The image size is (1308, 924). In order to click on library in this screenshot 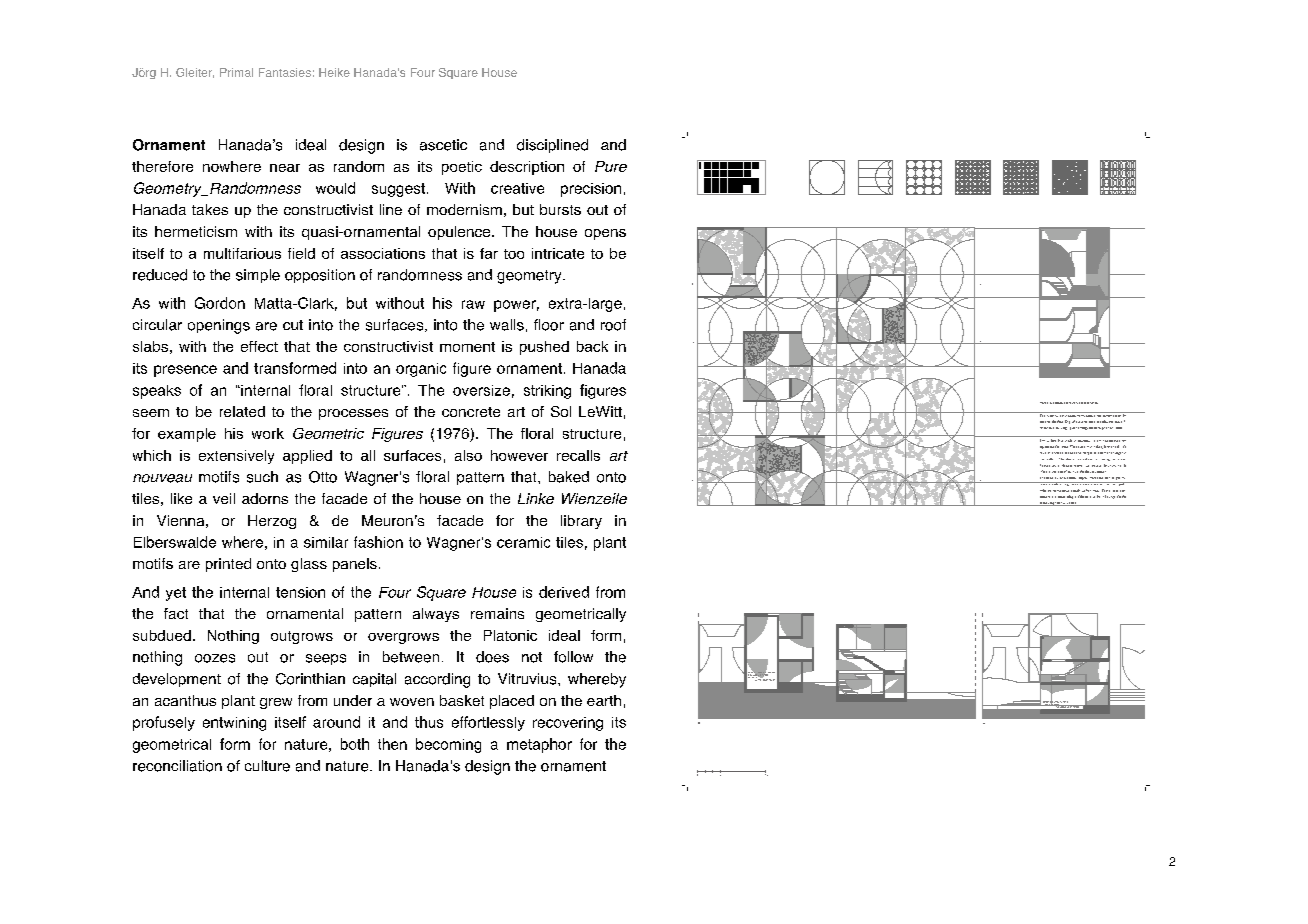, I will do `click(581, 522)`.
